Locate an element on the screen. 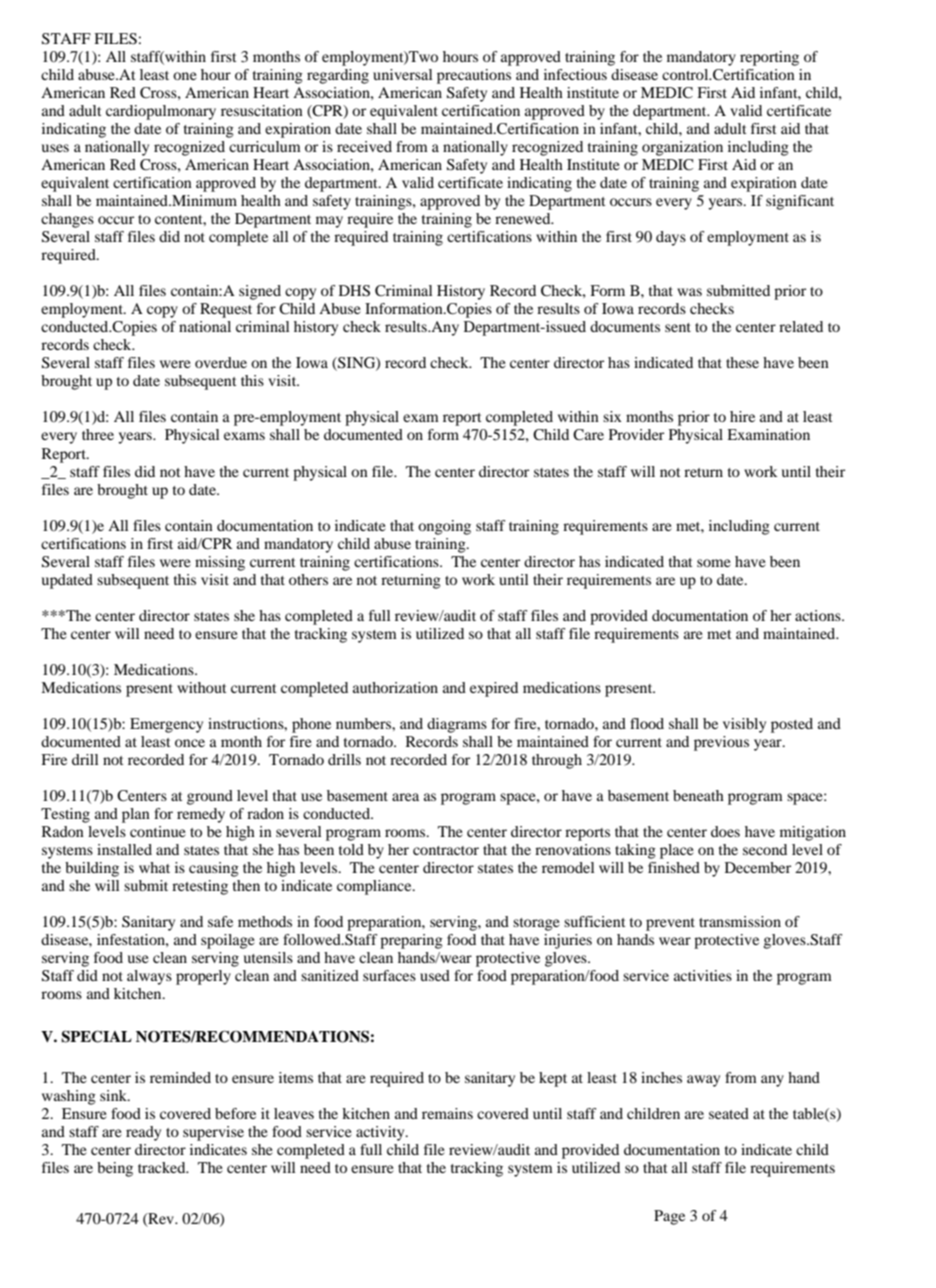  contractor is located at coordinates (446, 850).
